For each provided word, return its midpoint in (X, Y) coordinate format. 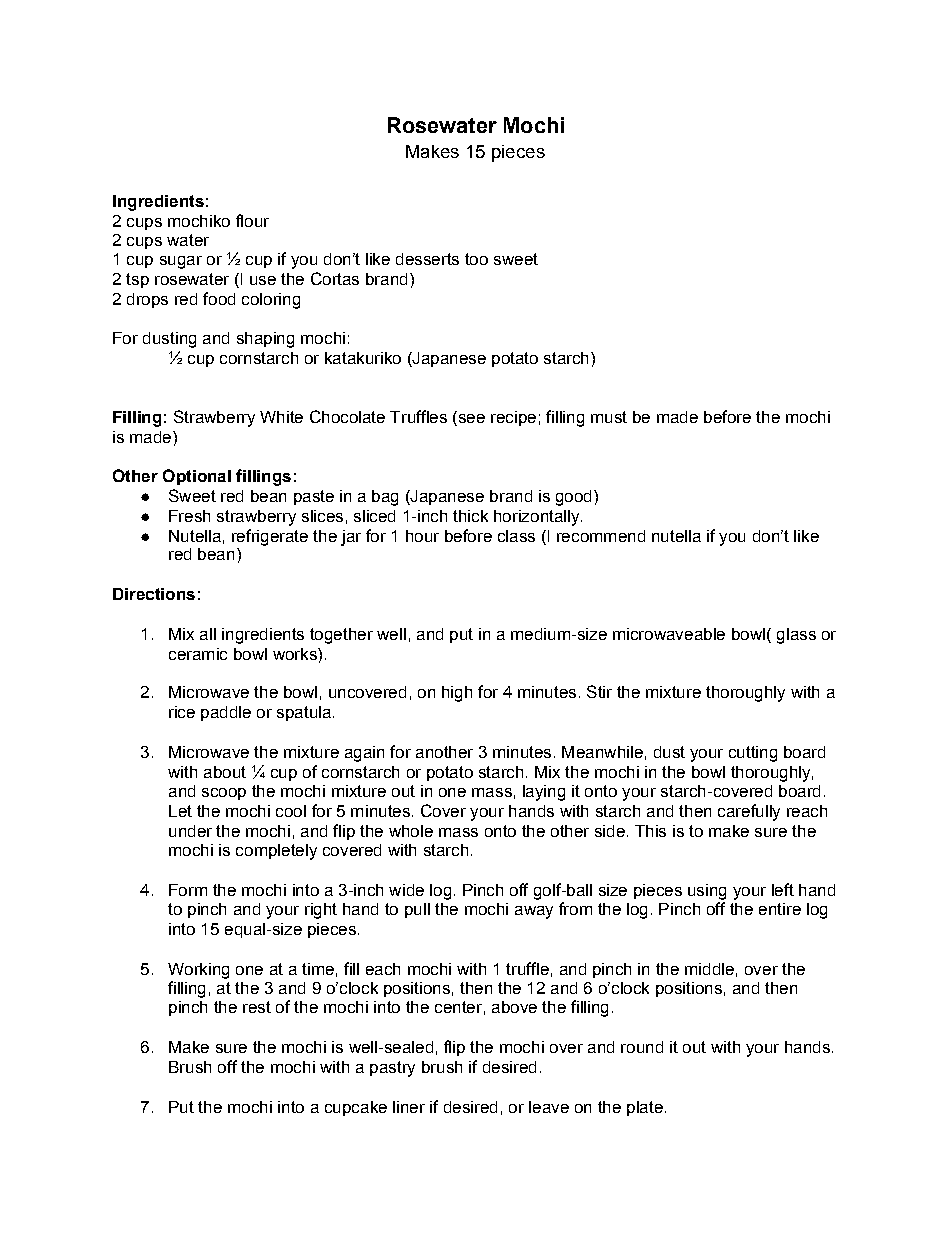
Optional (197, 477)
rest (257, 1007)
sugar (181, 262)
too (476, 259)
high (457, 694)
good (573, 498)
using (707, 892)
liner (409, 1107)
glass (796, 636)
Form (188, 890)
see (470, 417)
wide (406, 890)
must (609, 417)
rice (182, 712)
